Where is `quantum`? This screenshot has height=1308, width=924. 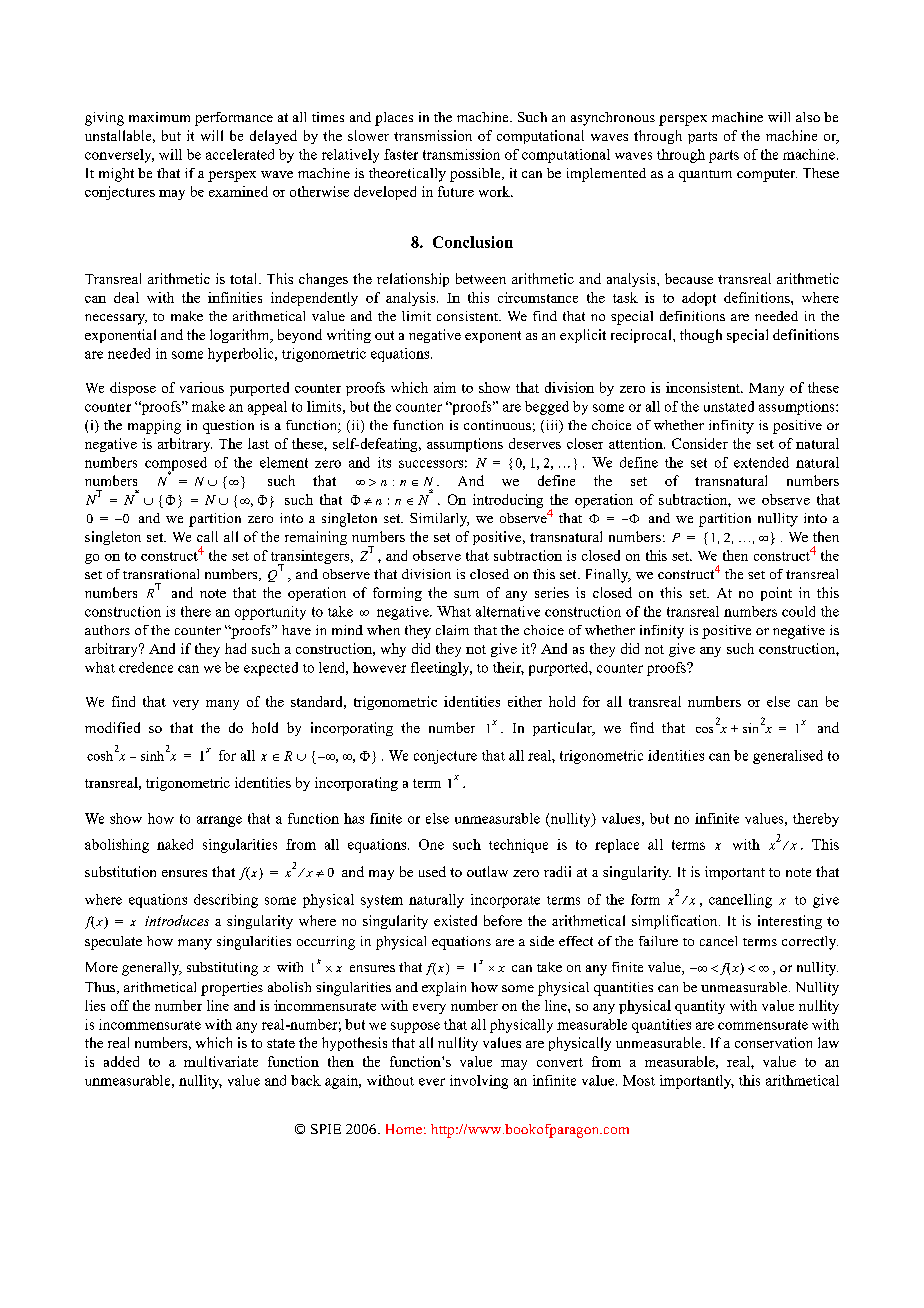
quantum is located at coordinates (705, 176).
